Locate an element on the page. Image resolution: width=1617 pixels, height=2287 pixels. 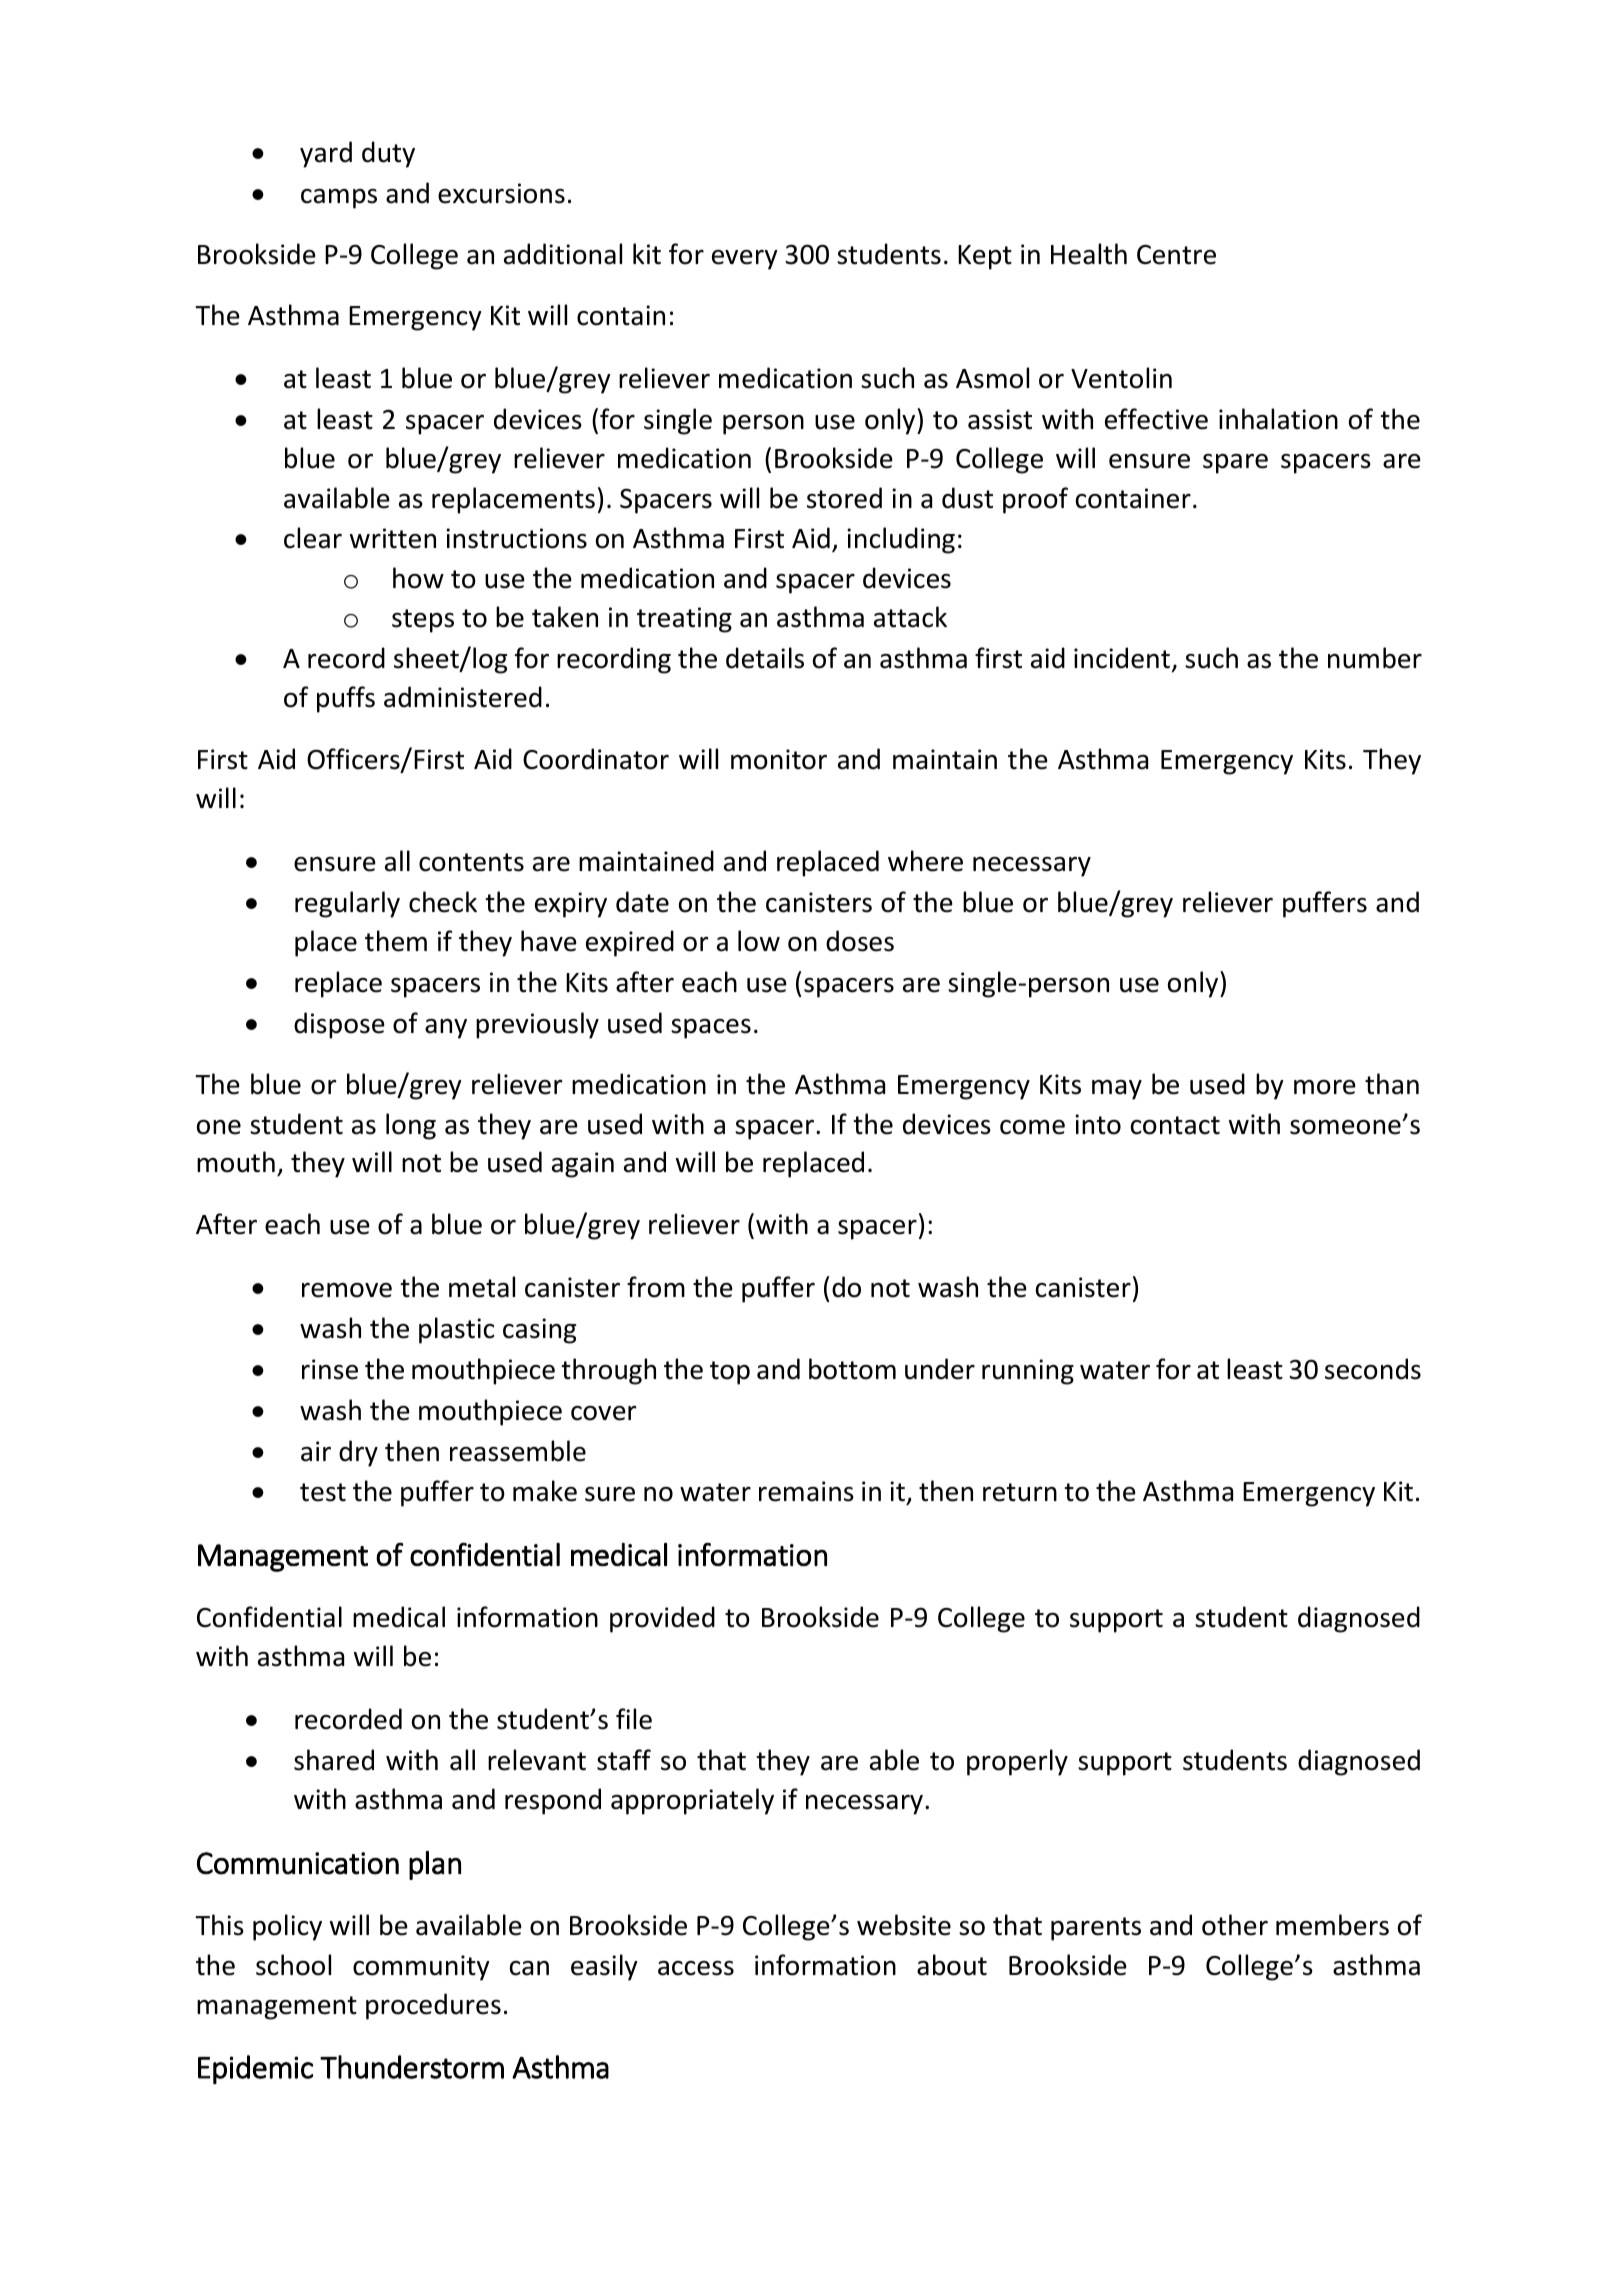
procedures is located at coordinates (433, 2006).
